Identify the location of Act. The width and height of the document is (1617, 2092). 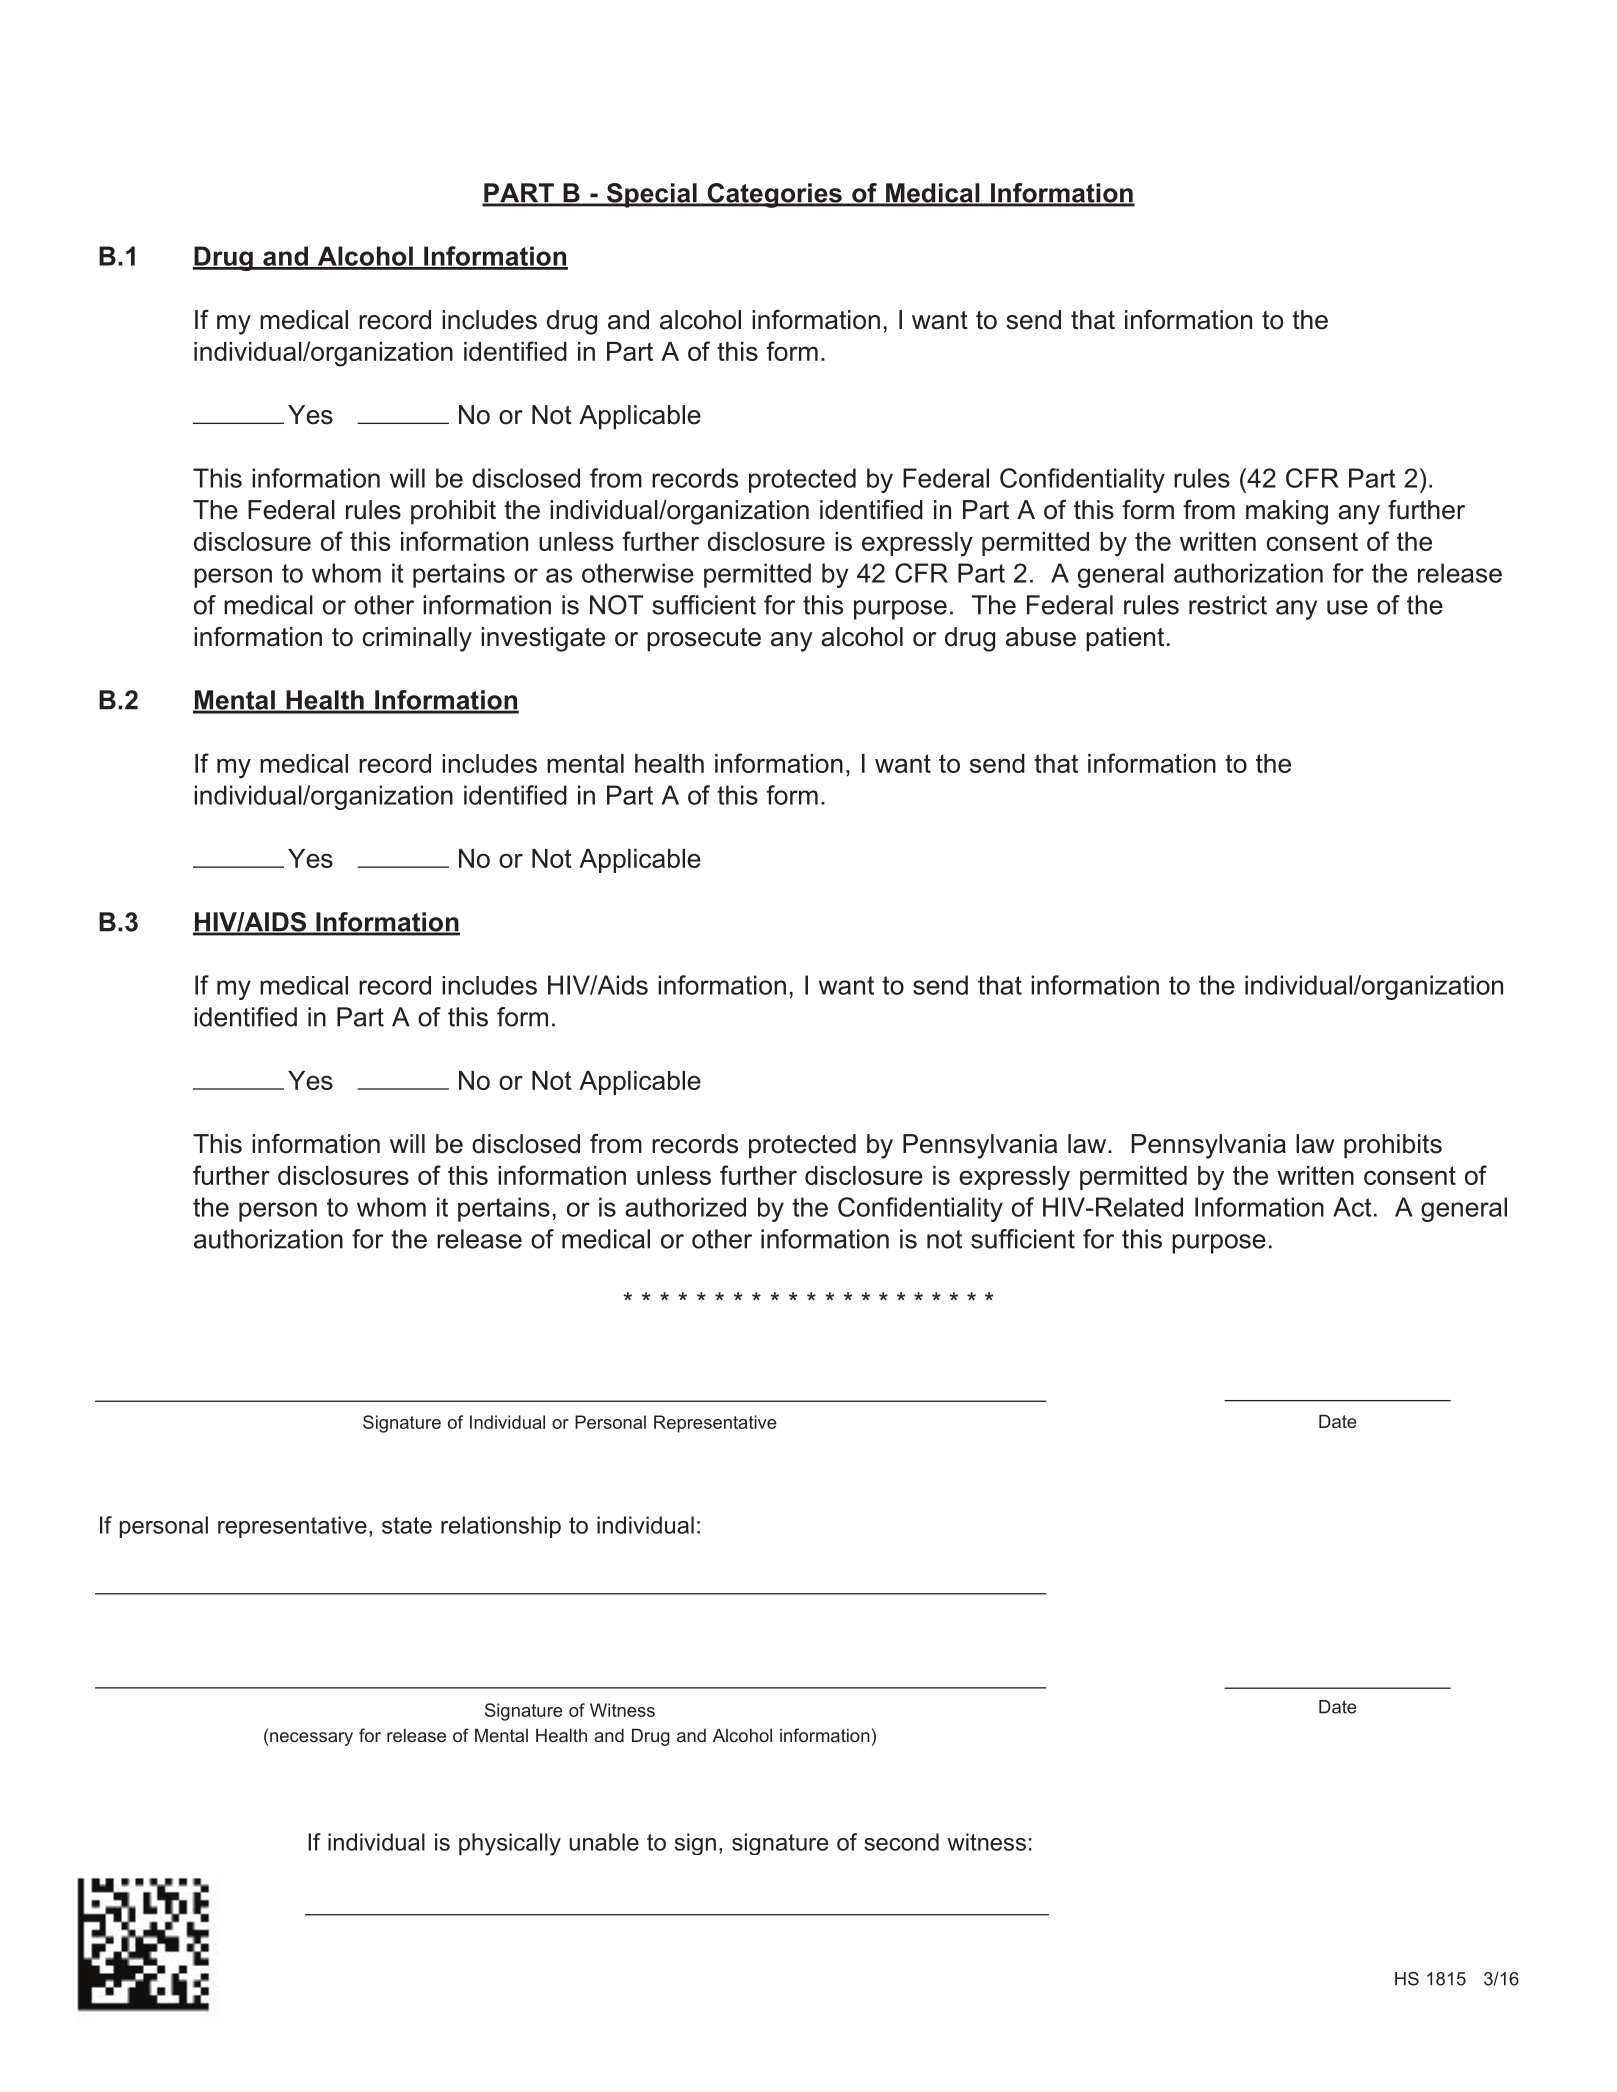
(1352, 1207).
